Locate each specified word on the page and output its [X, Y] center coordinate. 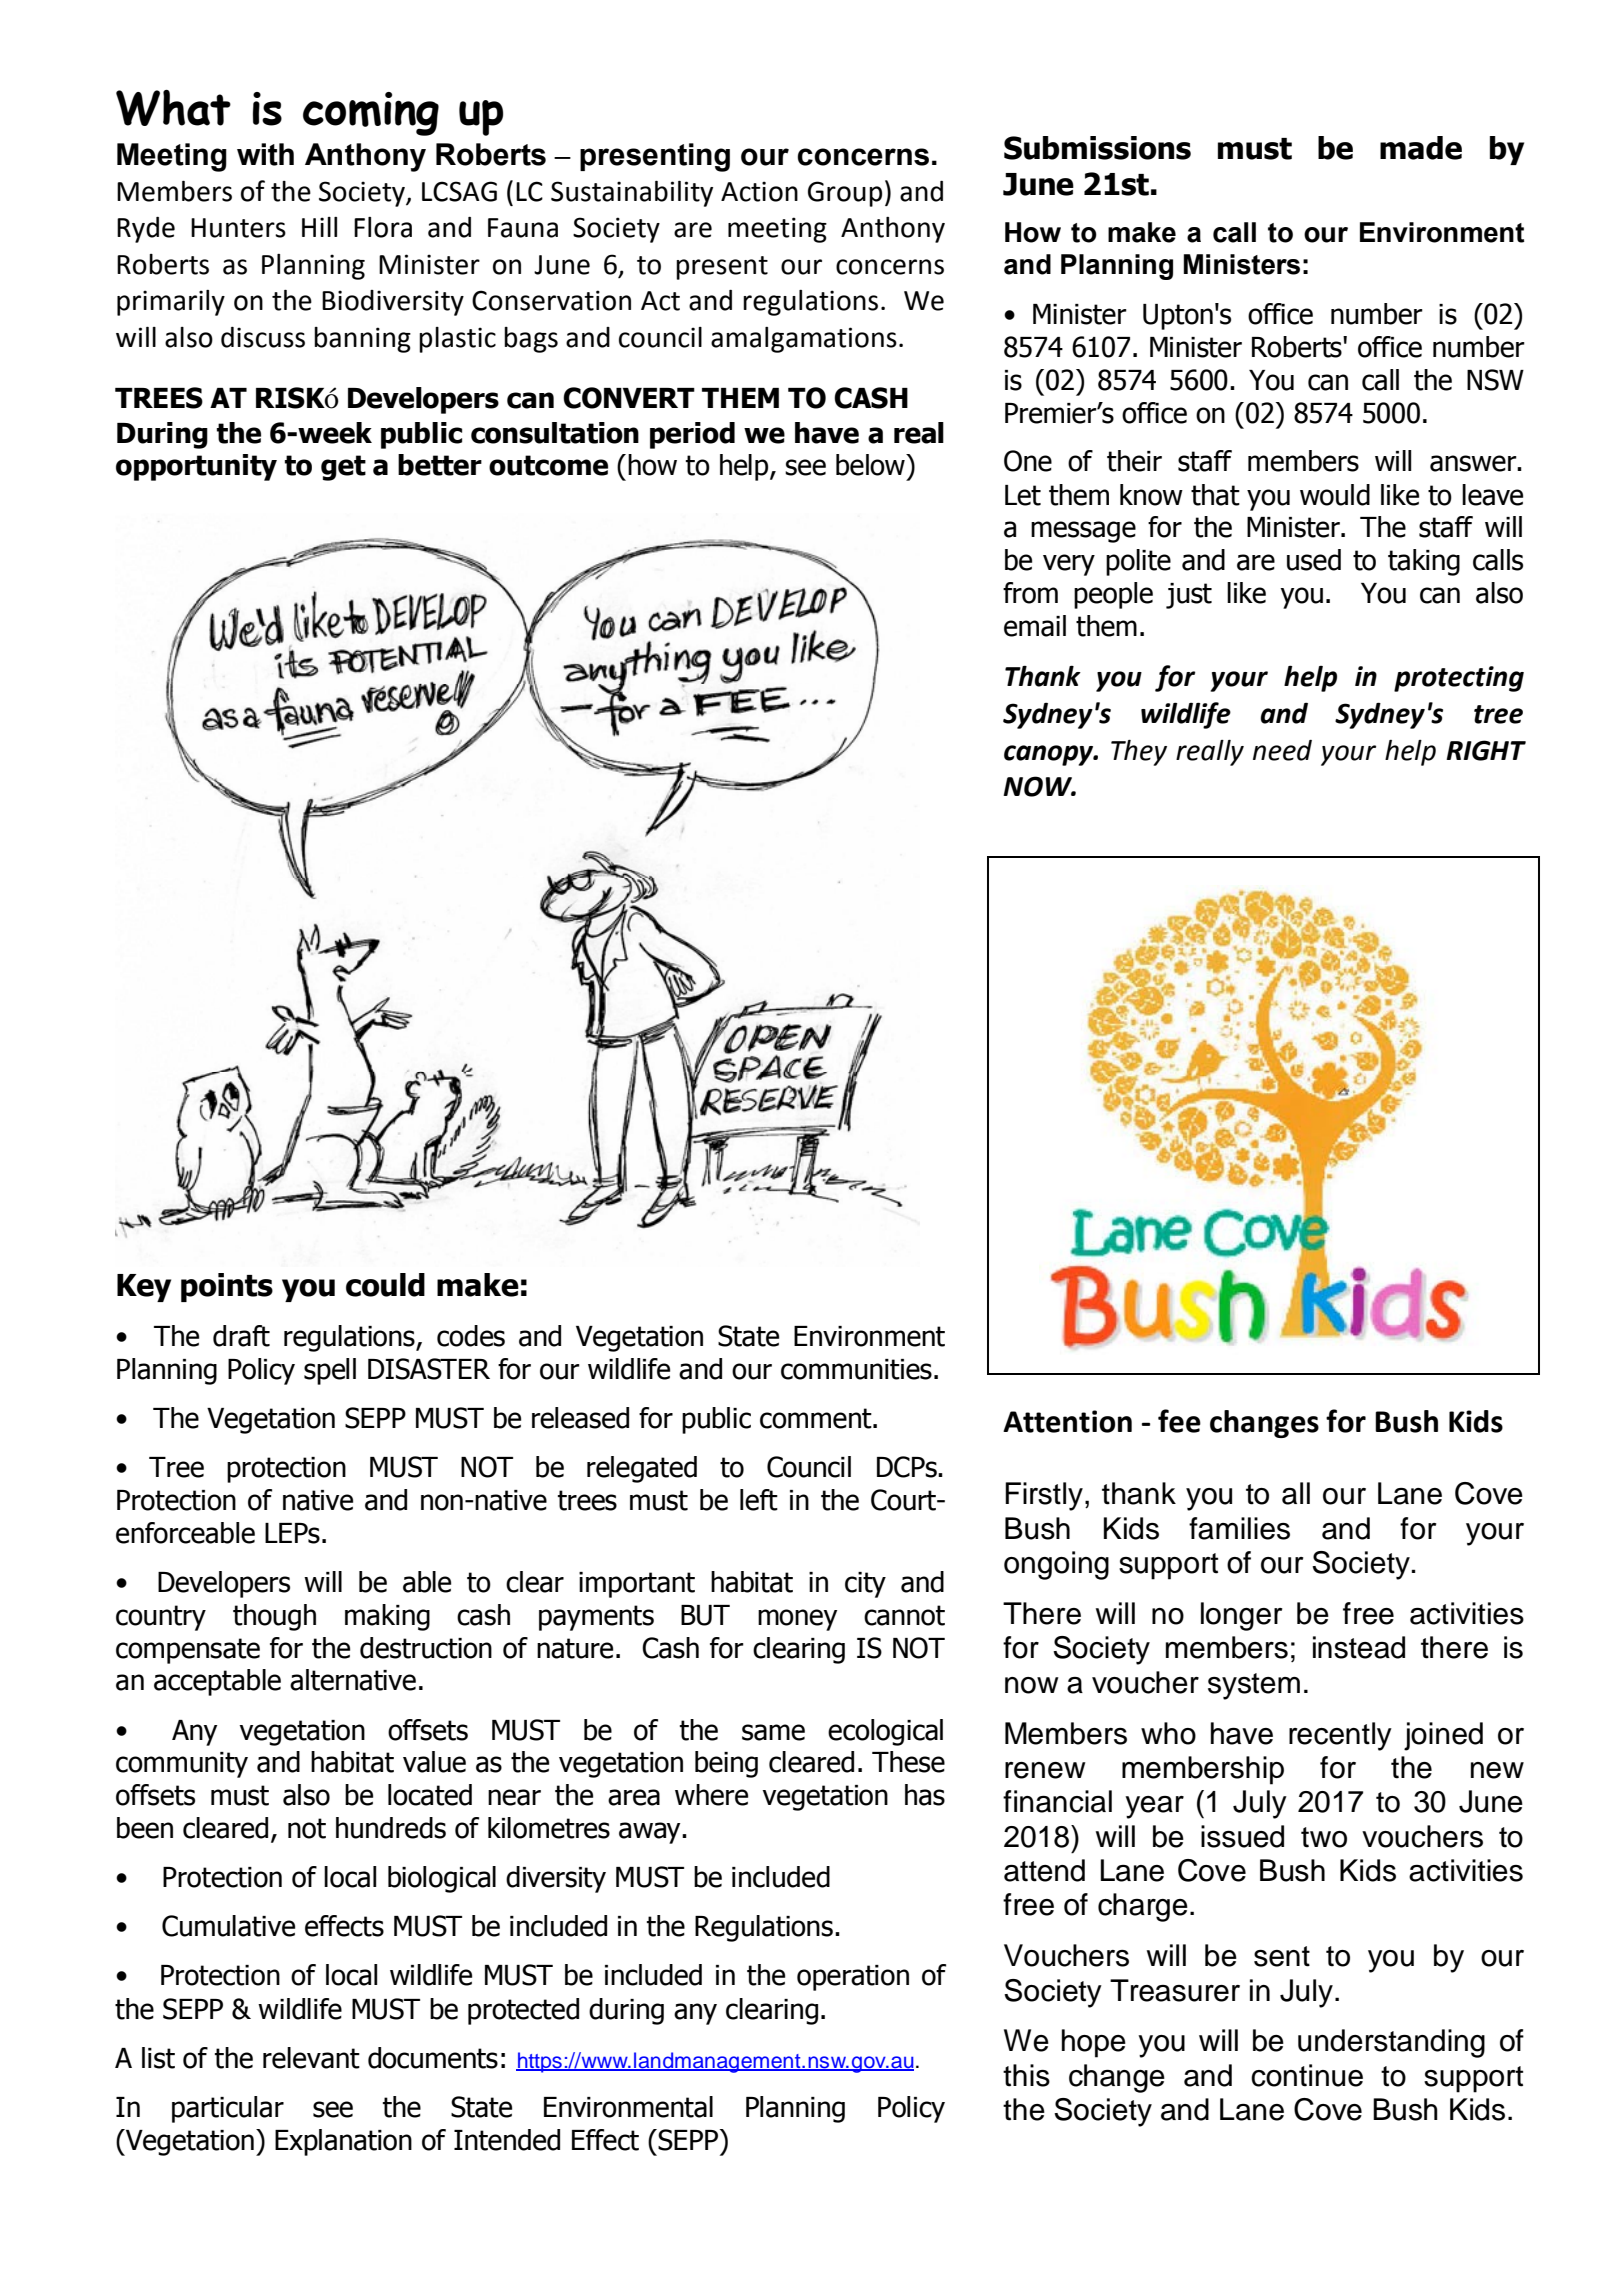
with [265, 154]
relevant [311, 2058]
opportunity [196, 467]
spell [330, 1371]
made [1421, 148]
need [1282, 750]
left [759, 1500]
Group [845, 194]
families [1239, 1528]
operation [853, 1978]
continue [1307, 2075]
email [1035, 626]
